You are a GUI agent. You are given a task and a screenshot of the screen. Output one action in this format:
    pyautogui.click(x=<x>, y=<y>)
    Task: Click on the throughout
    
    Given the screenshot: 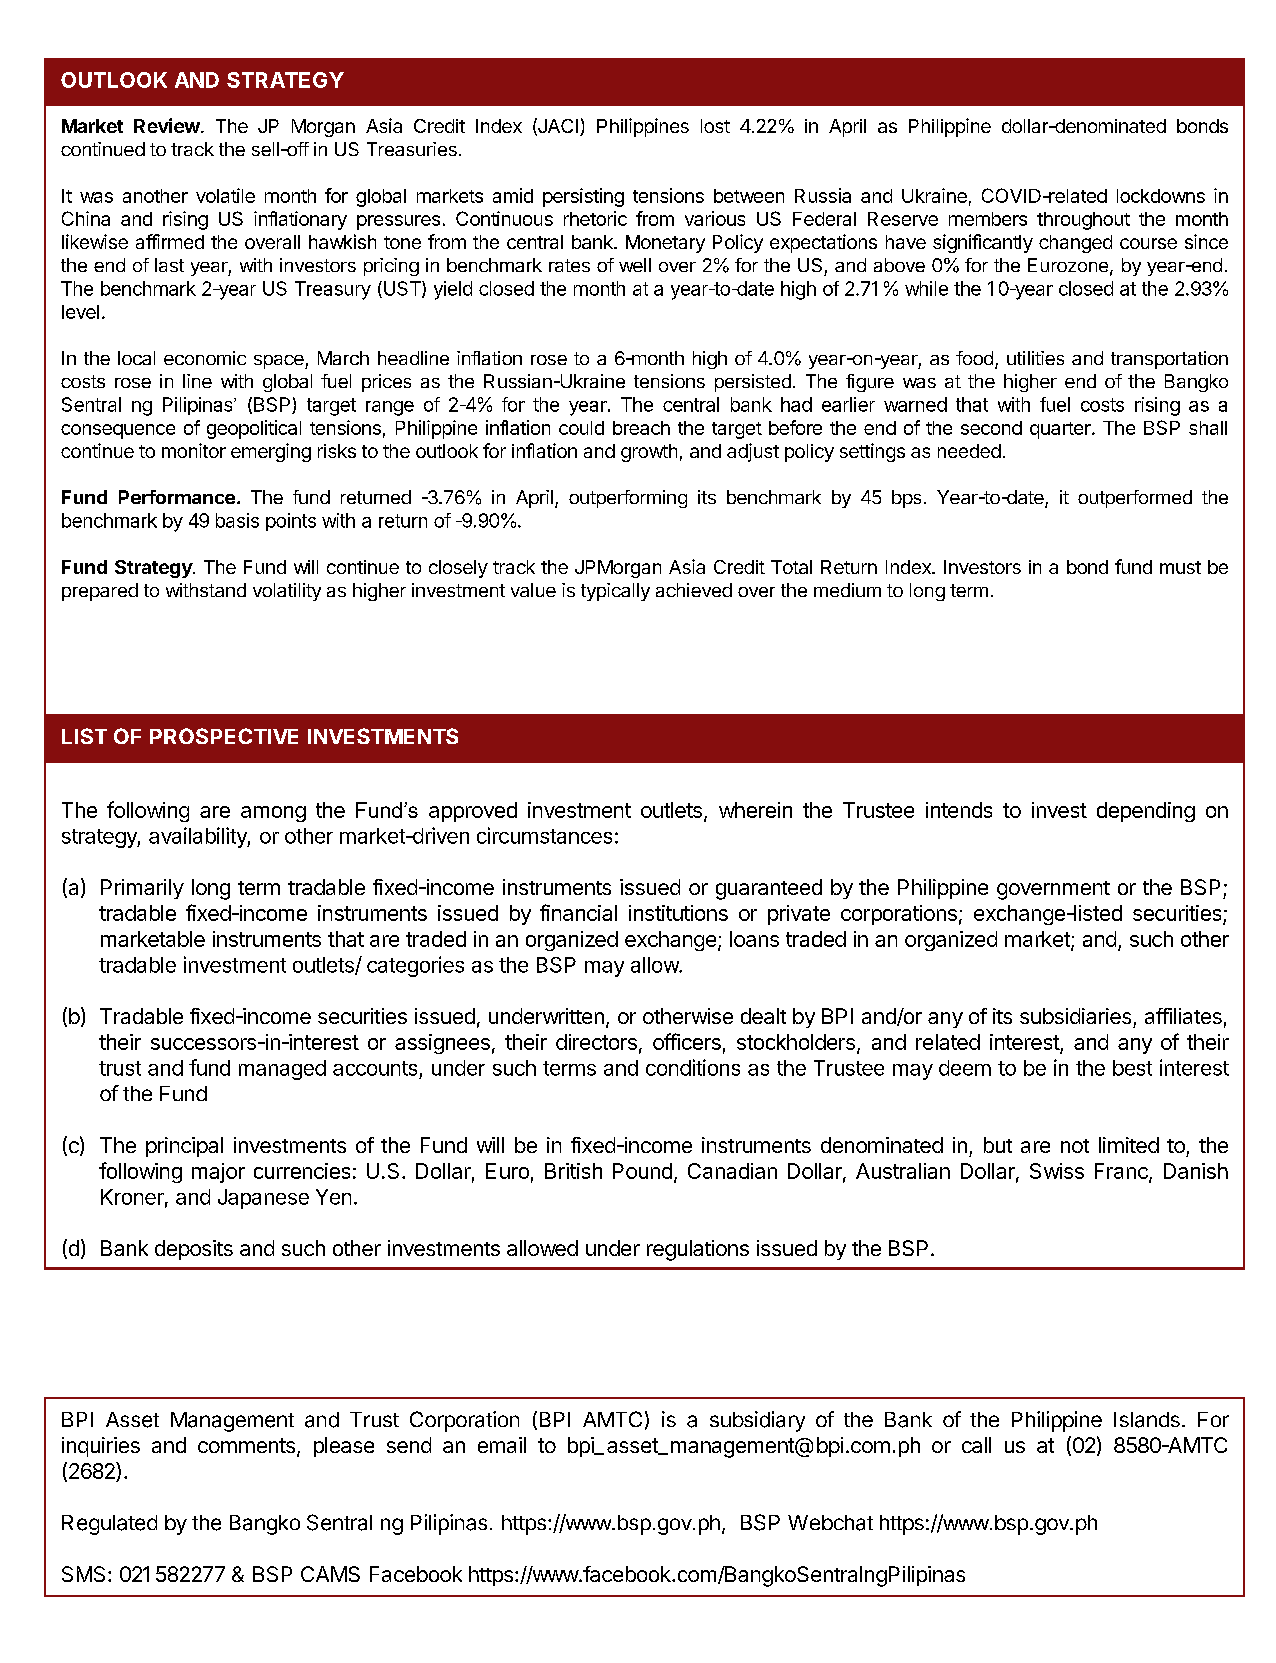 What is the action you would take?
    pyautogui.click(x=1083, y=221)
